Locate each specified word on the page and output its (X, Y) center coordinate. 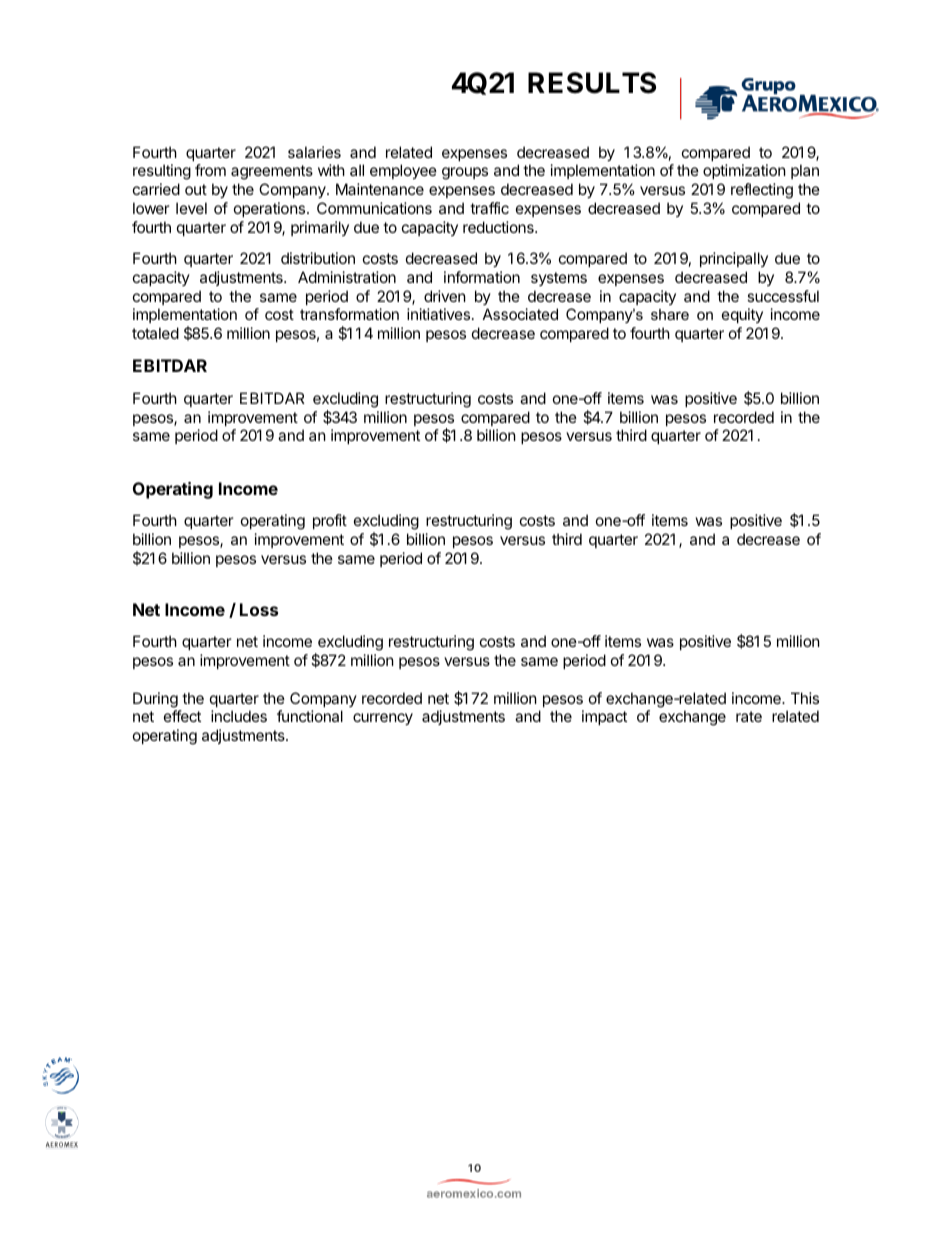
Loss (259, 609)
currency (383, 719)
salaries (314, 152)
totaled (155, 333)
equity (742, 315)
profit (330, 521)
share (670, 314)
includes (239, 716)
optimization (744, 171)
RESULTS (592, 83)
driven (445, 296)
